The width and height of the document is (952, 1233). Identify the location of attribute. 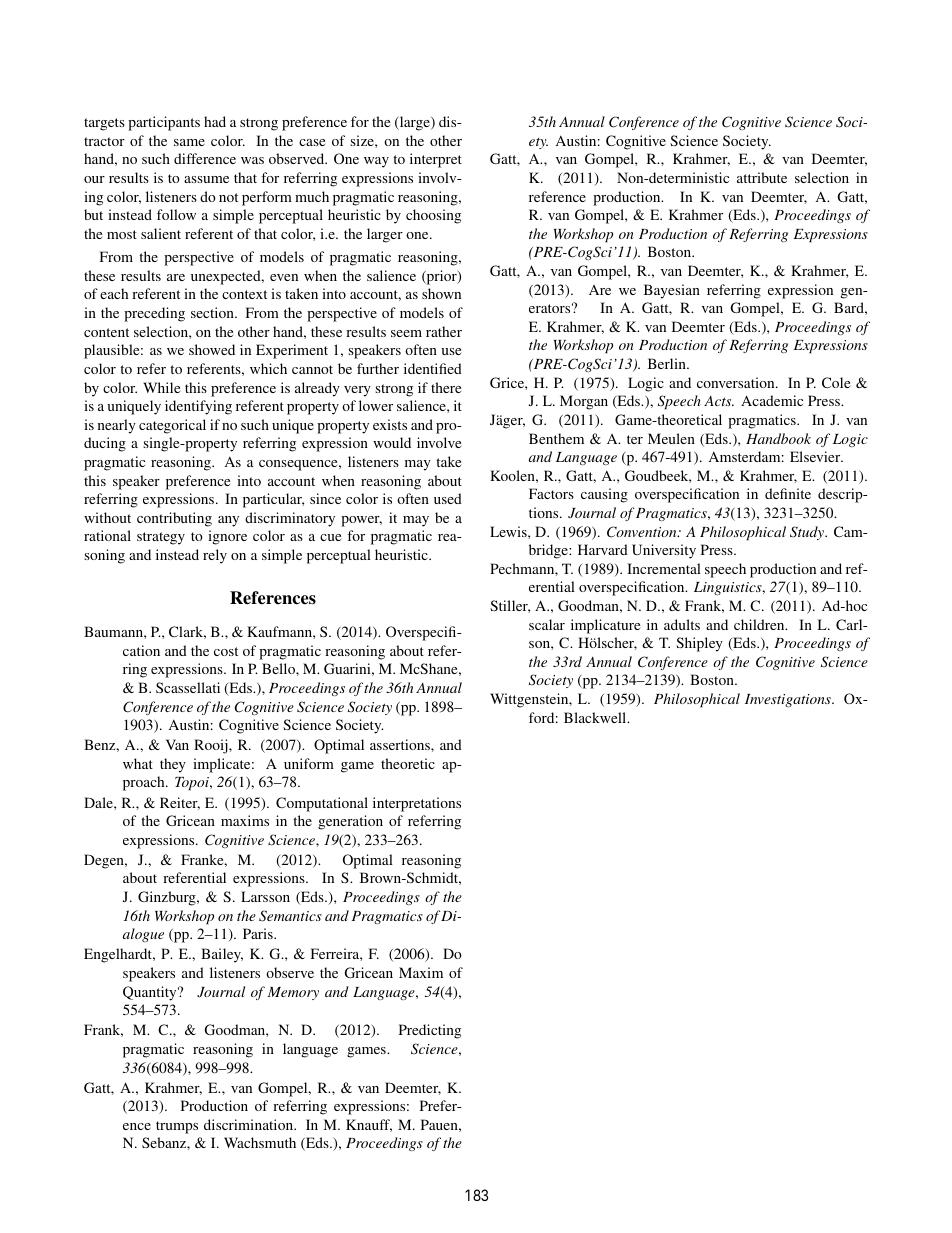
(762, 177).
